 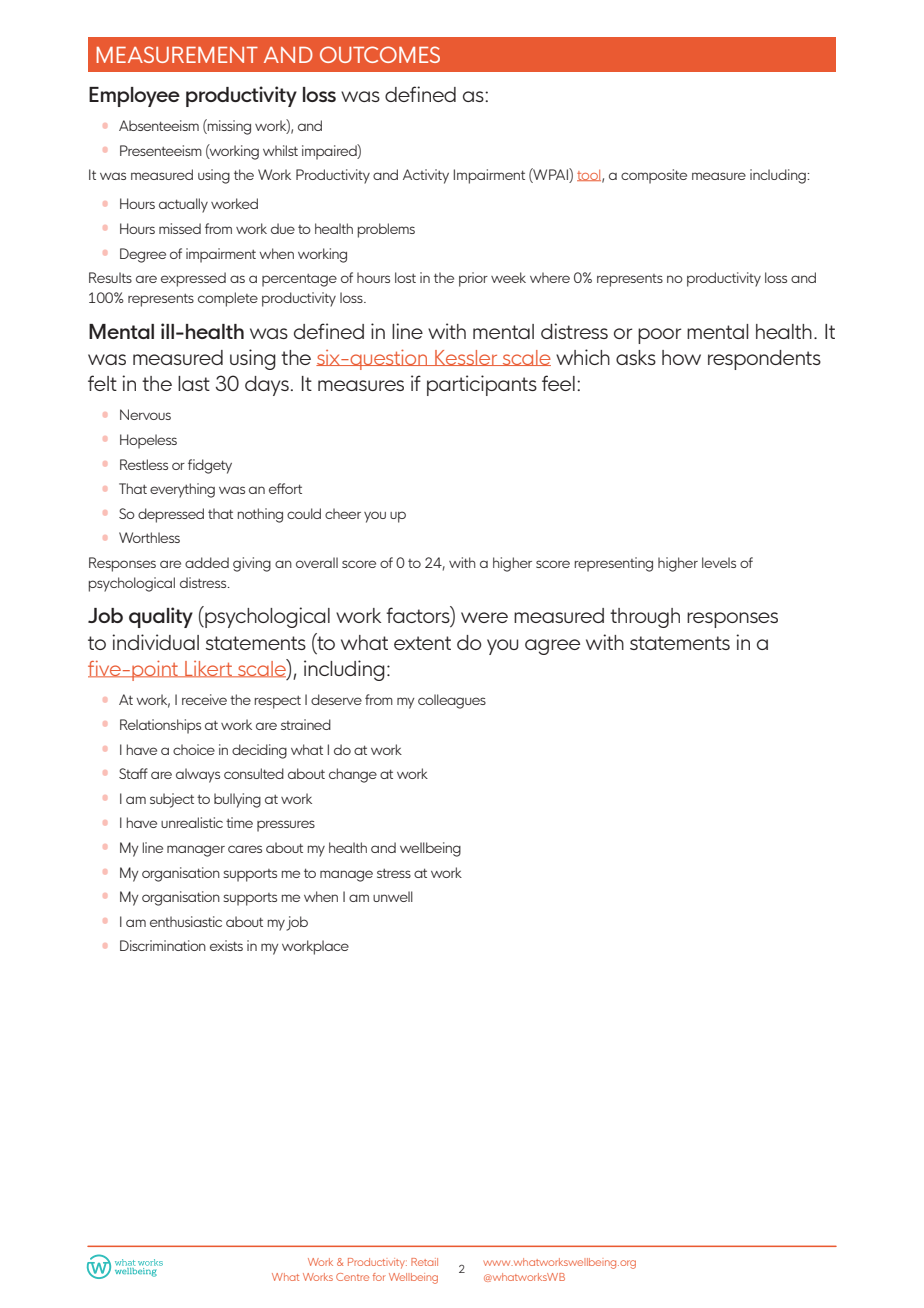 I want to click on through, so click(x=645, y=618).
